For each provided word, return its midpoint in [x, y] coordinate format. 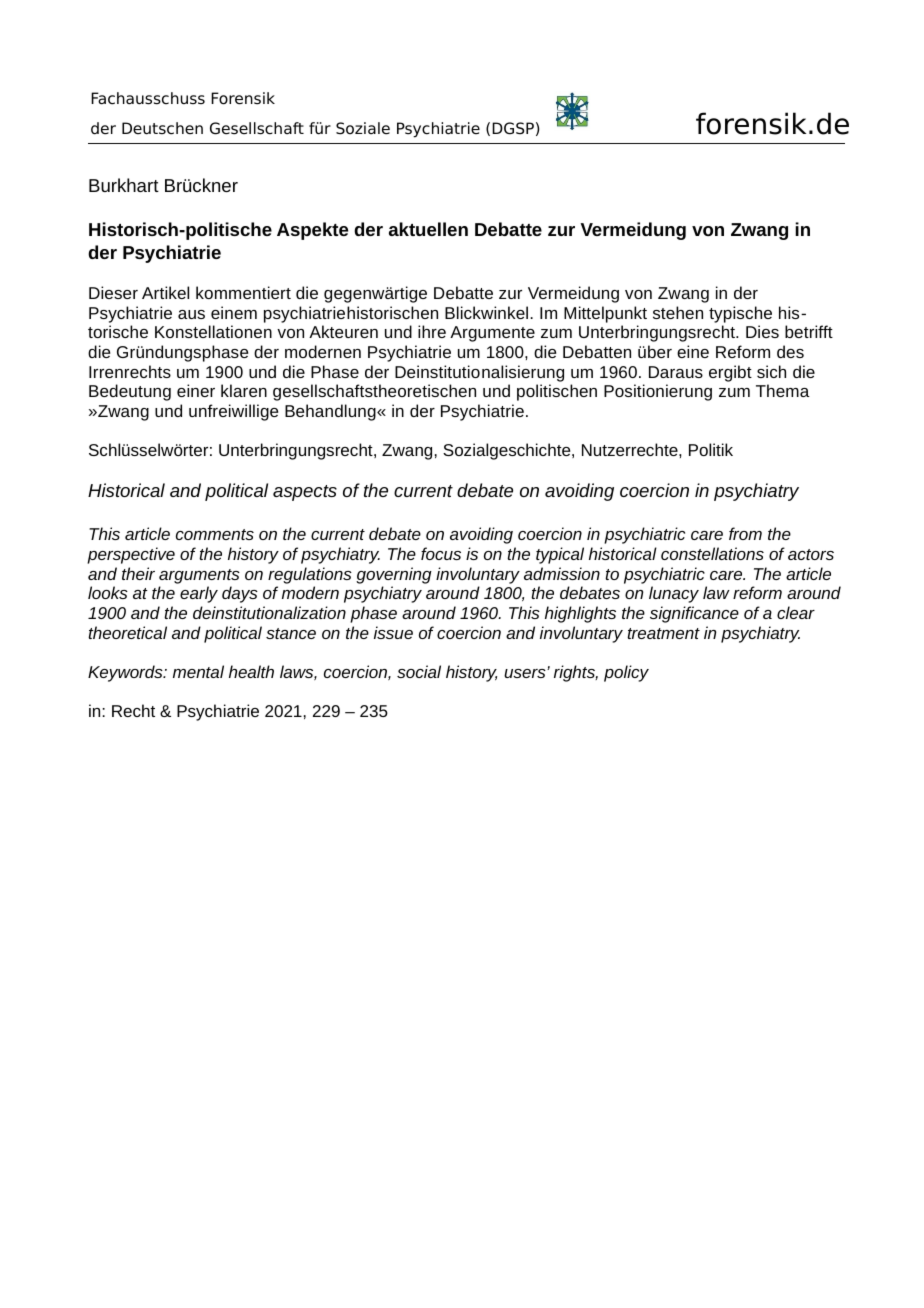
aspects [305, 493]
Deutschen [162, 128]
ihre [432, 331]
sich [771, 371]
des [790, 351]
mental [198, 671]
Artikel [165, 292]
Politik [711, 449]
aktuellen [428, 229]
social [419, 671]
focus [441, 553]
